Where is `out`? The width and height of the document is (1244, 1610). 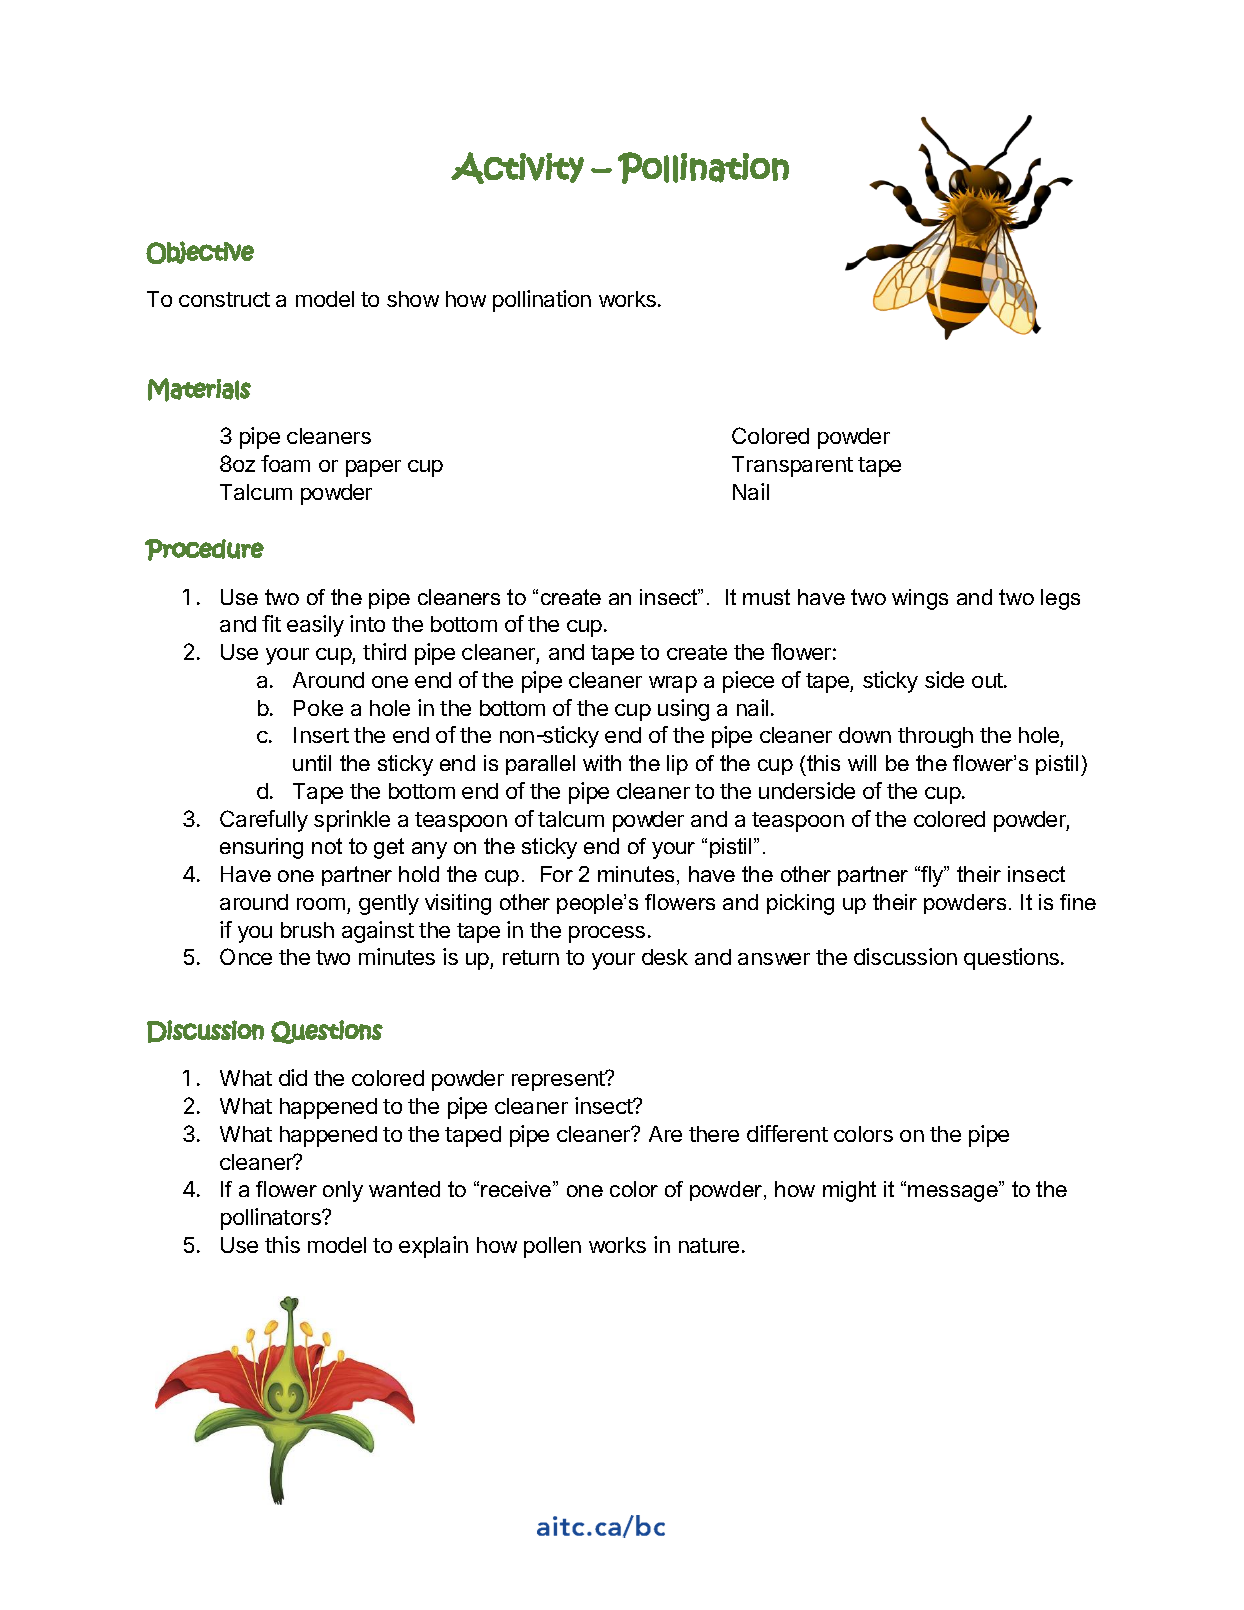
out is located at coordinates (987, 680).
